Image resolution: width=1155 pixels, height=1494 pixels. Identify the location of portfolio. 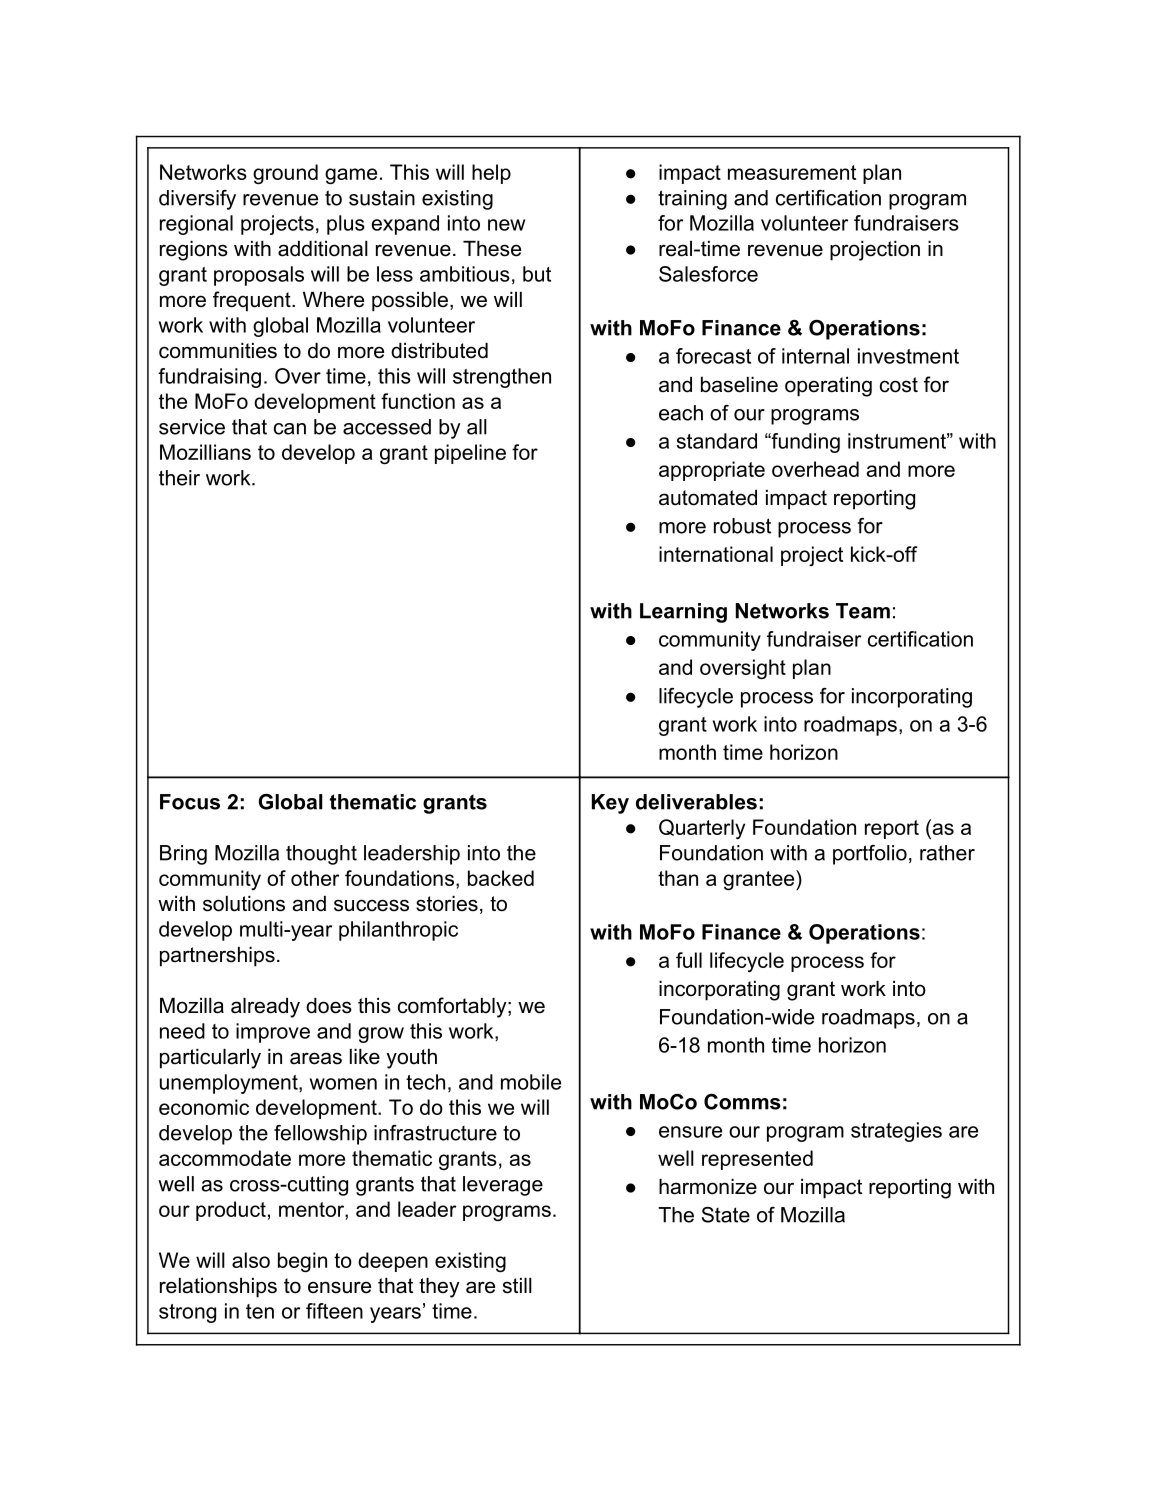
(870, 855).
